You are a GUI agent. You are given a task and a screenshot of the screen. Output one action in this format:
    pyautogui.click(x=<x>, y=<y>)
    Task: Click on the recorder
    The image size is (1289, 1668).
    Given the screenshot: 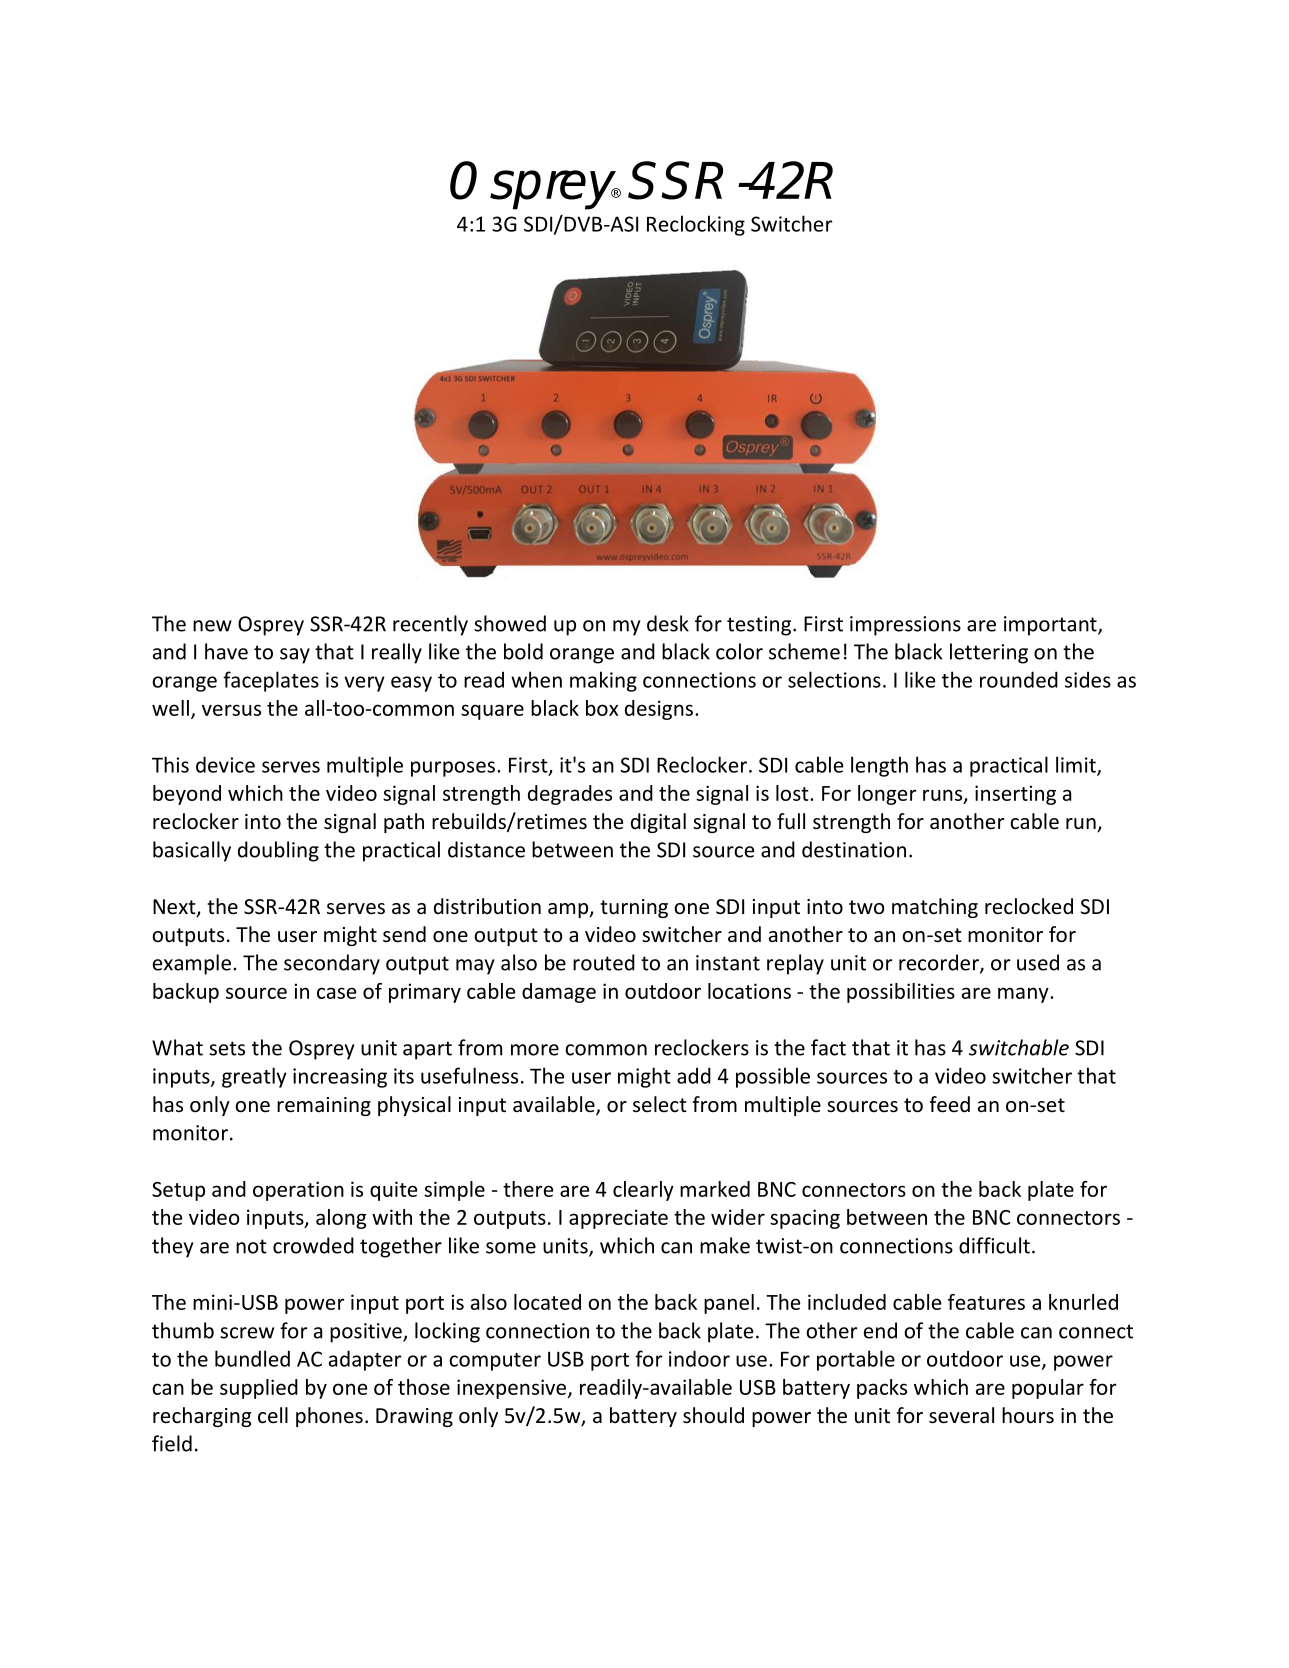 What is the action you would take?
    pyautogui.click(x=940, y=963)
